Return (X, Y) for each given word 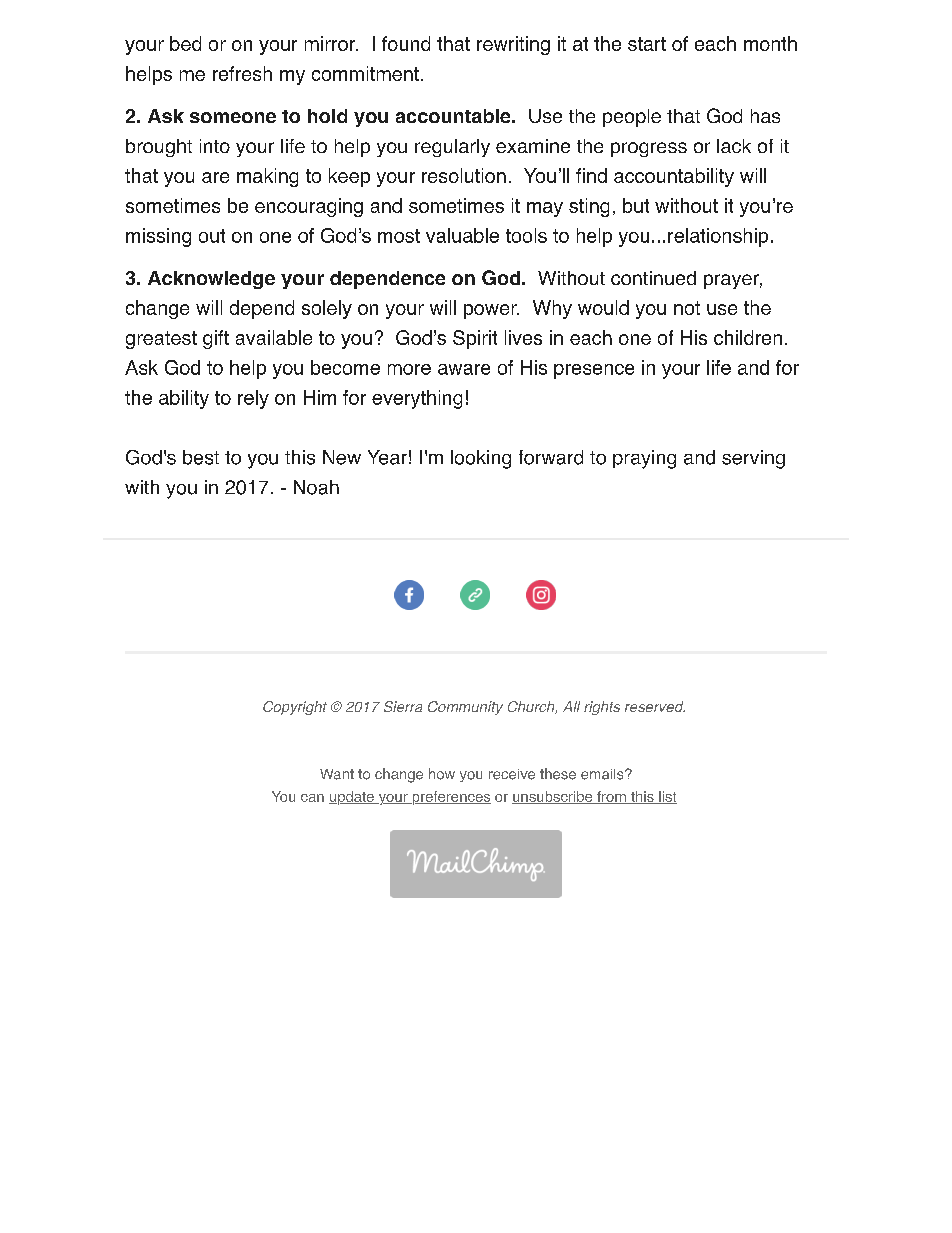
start (647, 44)
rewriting (513, 45)
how (442, 774)
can (312, 798)
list (667, 797)
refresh (242, 73)
